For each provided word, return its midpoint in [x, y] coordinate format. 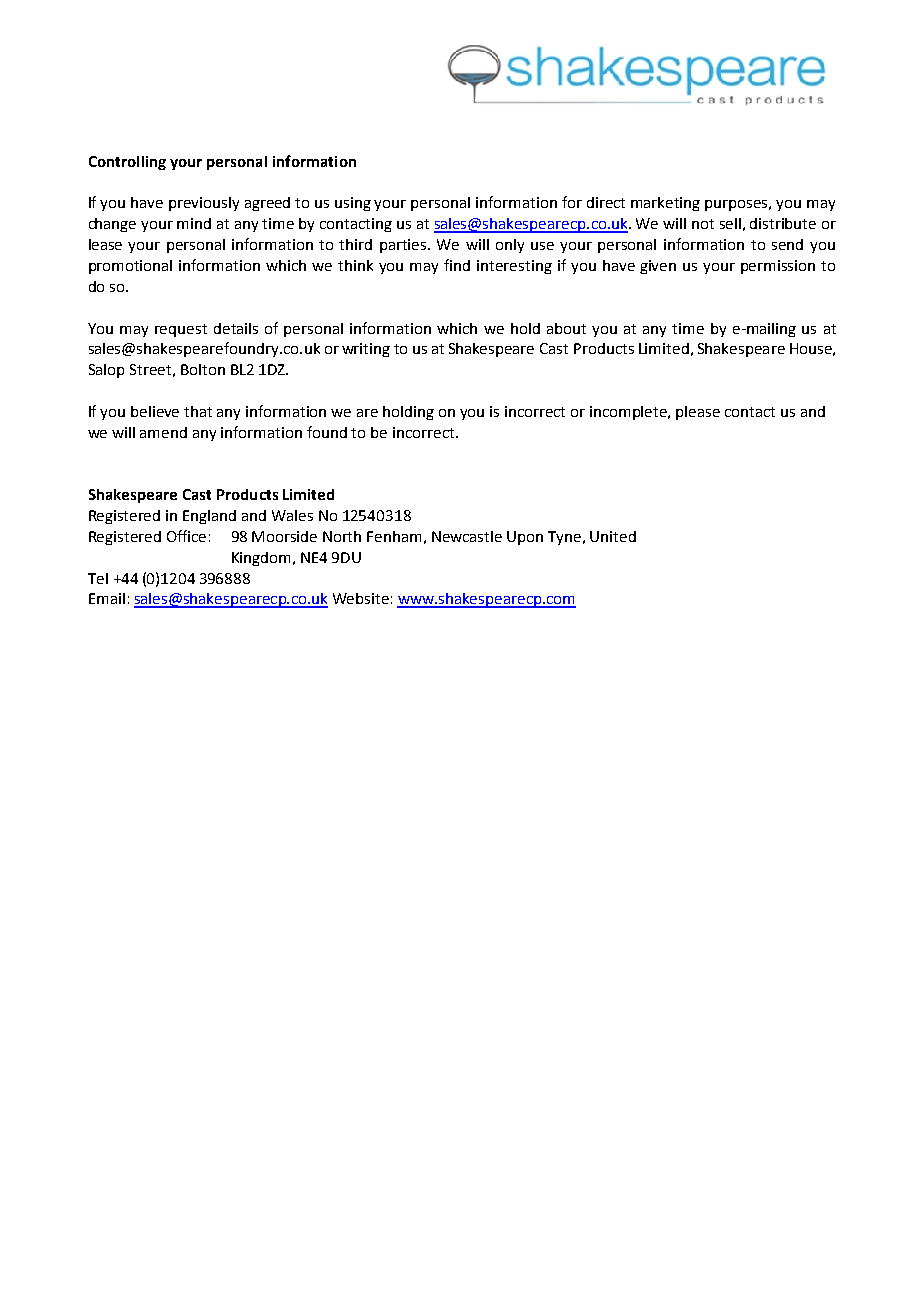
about [566, 328]
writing [366, 350]
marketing [665, 204]
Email [107, 598]
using [353, 204]
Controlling [127, 163]
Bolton [203, 369]
